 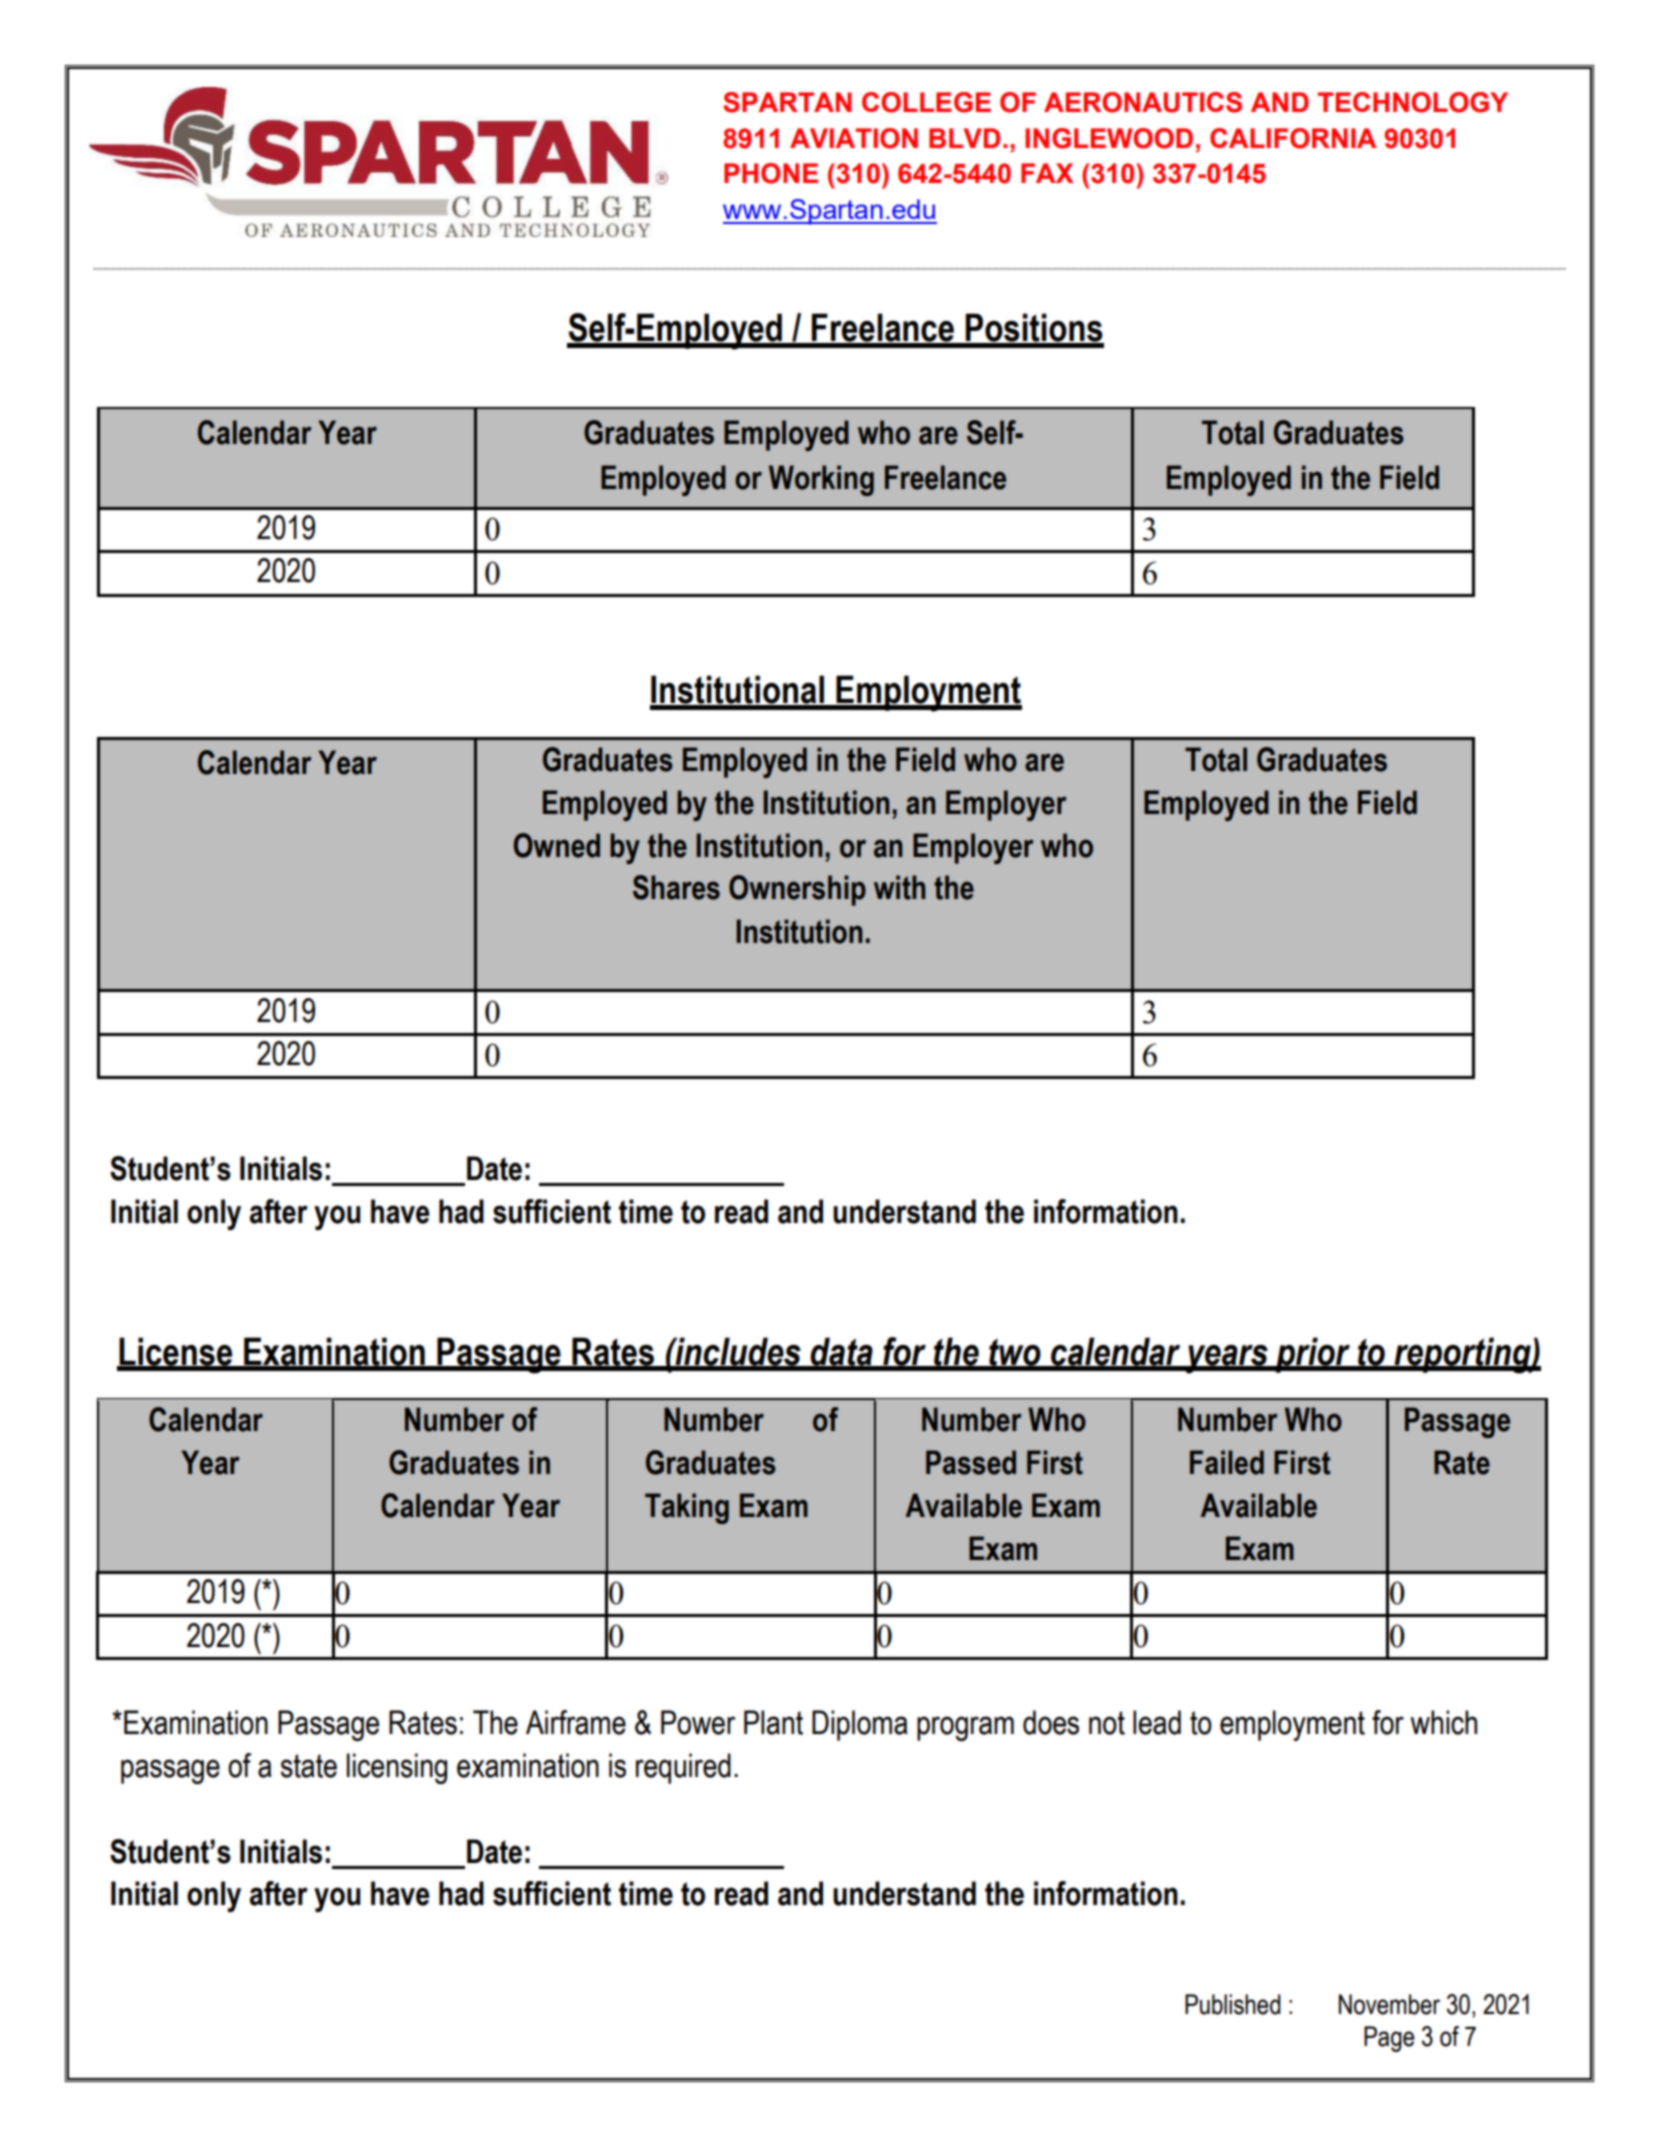 What do you see at coordinates (900, 887) in the screenshot?
I see `with` at bounding box center [900, 887].
